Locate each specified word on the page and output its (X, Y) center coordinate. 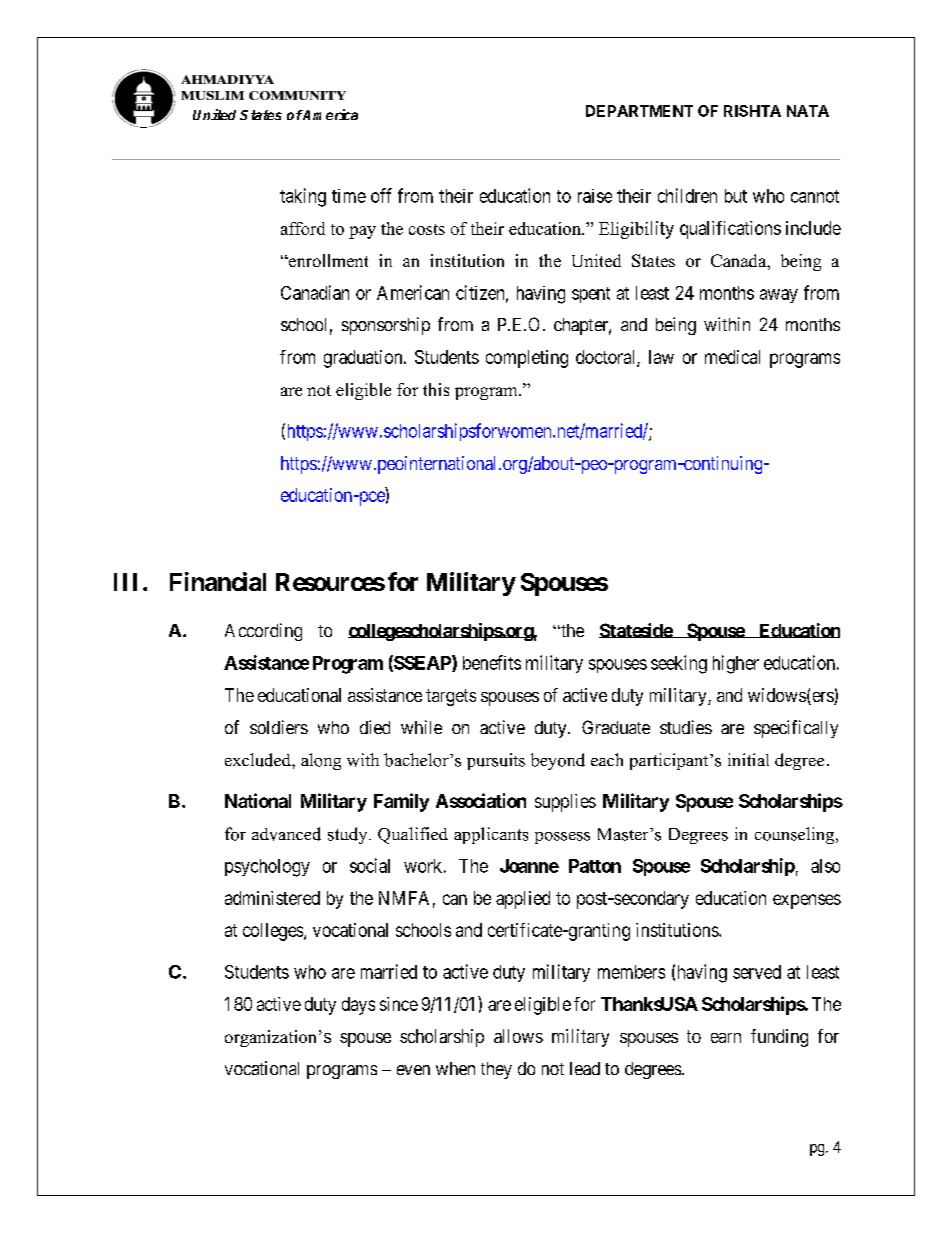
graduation (364, 359)
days (358, 1006)
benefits (492, 662)
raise (595, 196)
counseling (796, 835)
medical (732, 357)
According (263, 632)
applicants (491, 835)
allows (518, 1036)
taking (303, 197)
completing (527, 359)
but (736, 196)
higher (736, 664)
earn (726, 1038)
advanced (286, 834)
